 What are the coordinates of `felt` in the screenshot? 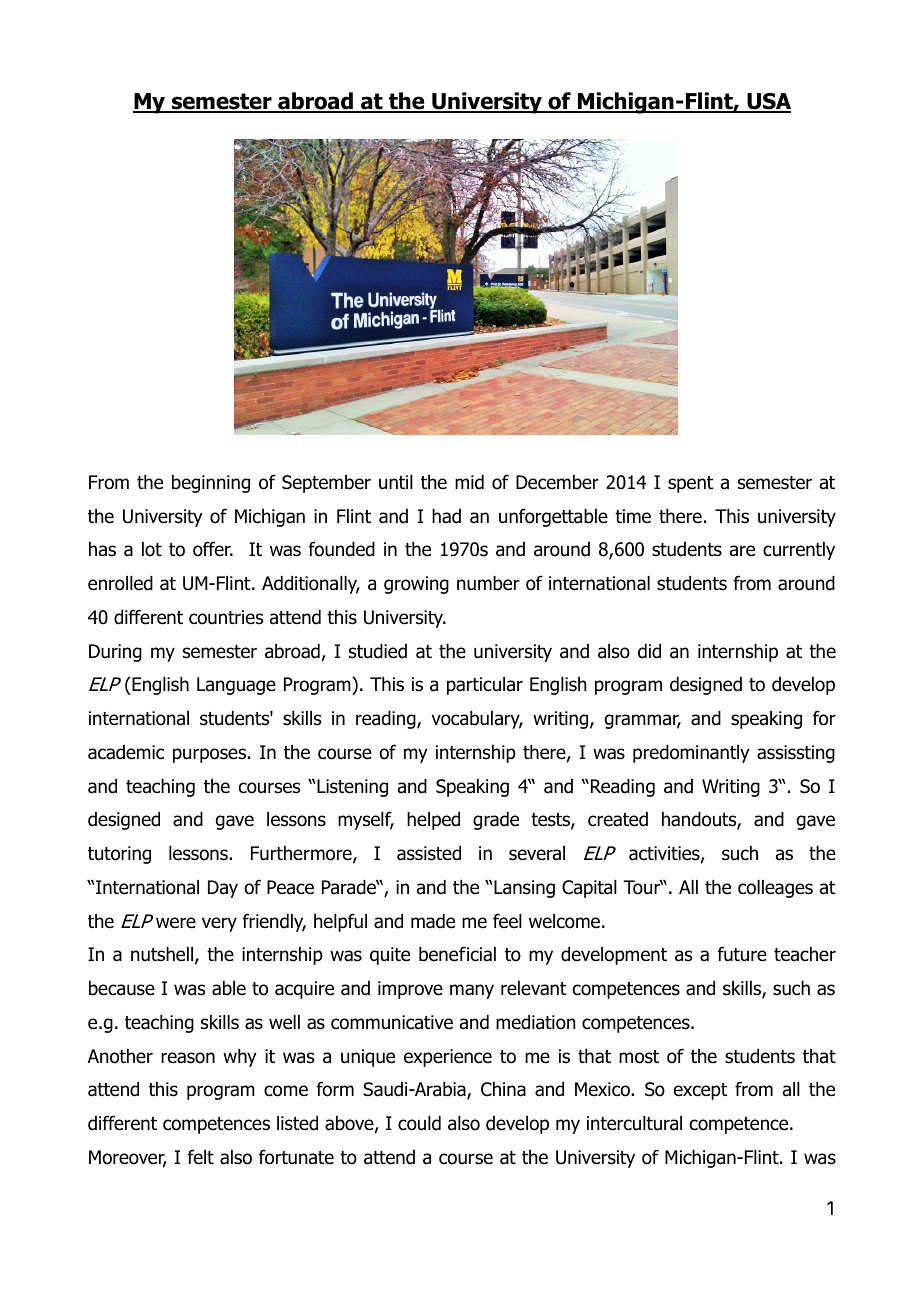 It's located at (200, 1157).
